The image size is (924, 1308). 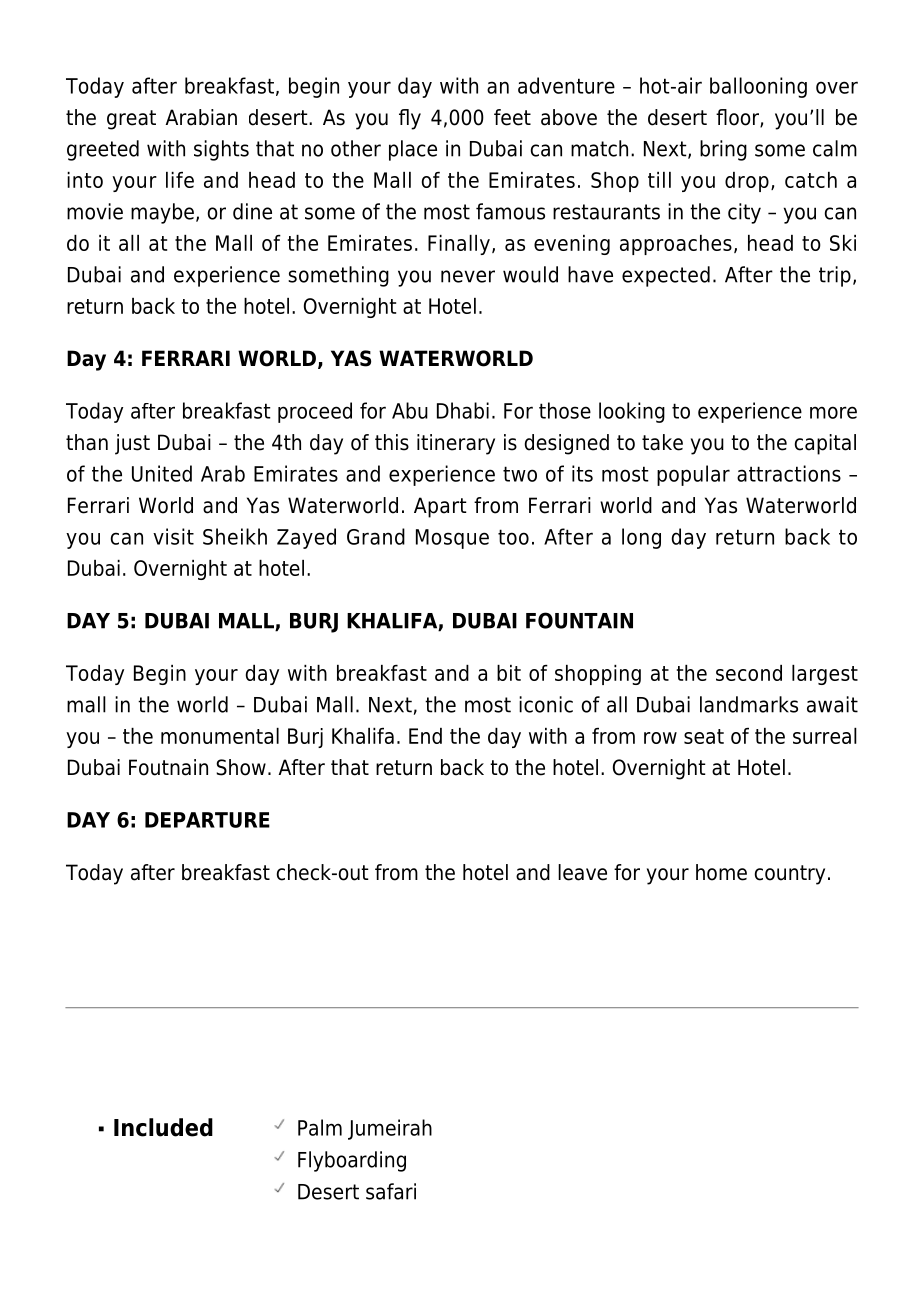 What do you see at coordinates (790, 875) in the image?
I see `country` at bounding box center [790, 875].
